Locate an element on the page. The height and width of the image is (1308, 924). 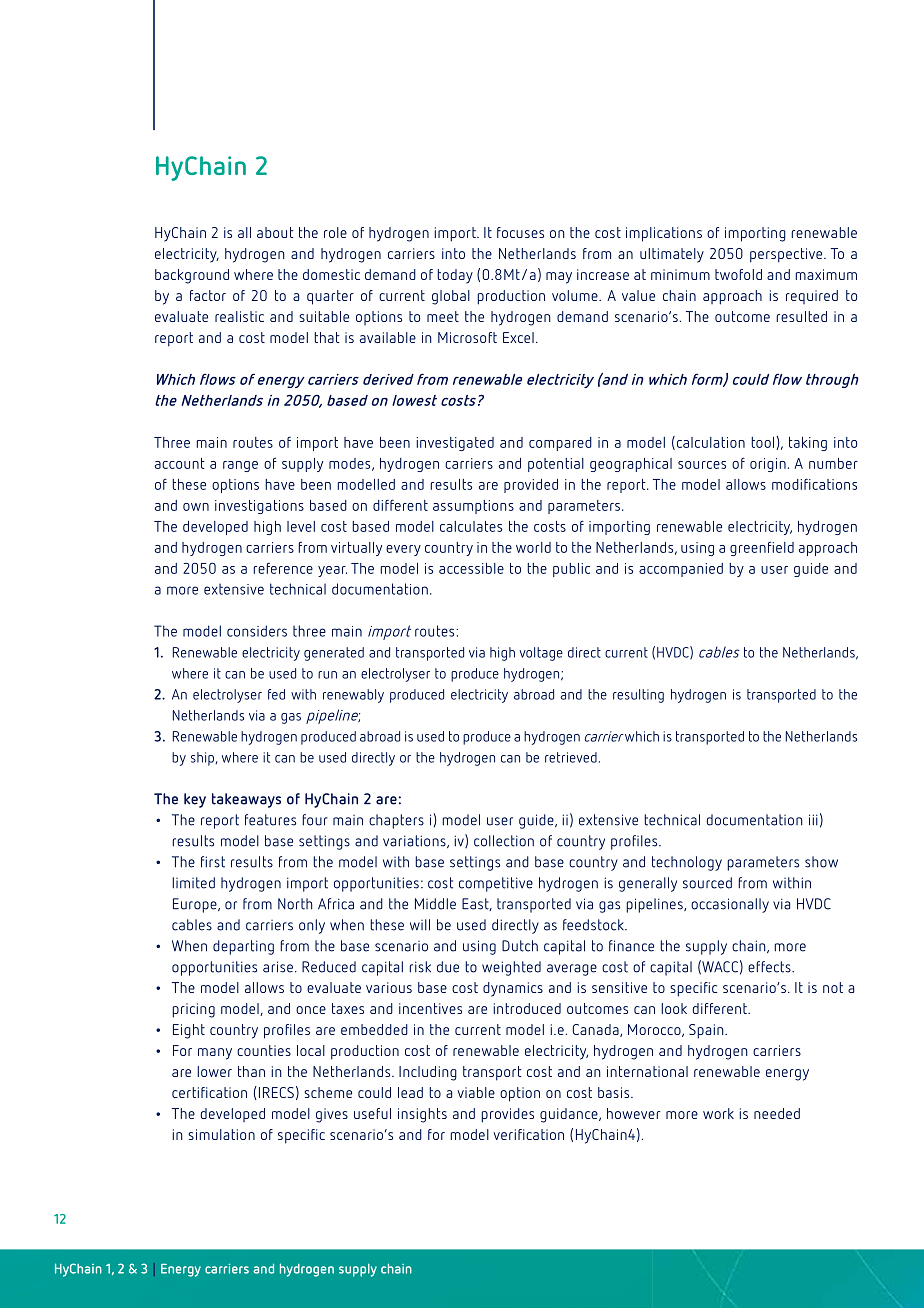
than is located at coordinates (251, 1071).
